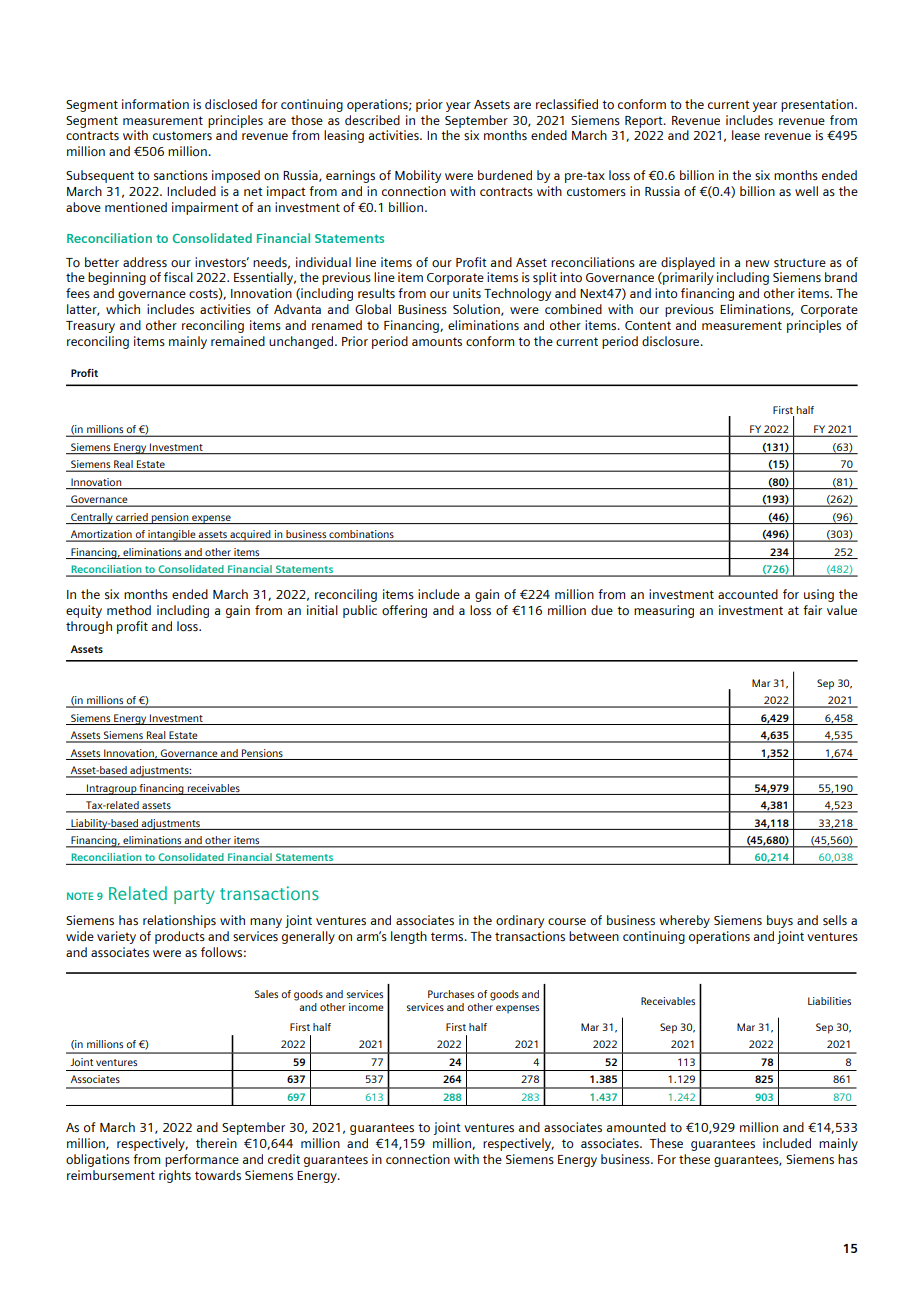 The image size is (924, 1308). What do you see at coordinates (202, 1160) in the document?
I see `performance` at bounding box center [202, 1160].
